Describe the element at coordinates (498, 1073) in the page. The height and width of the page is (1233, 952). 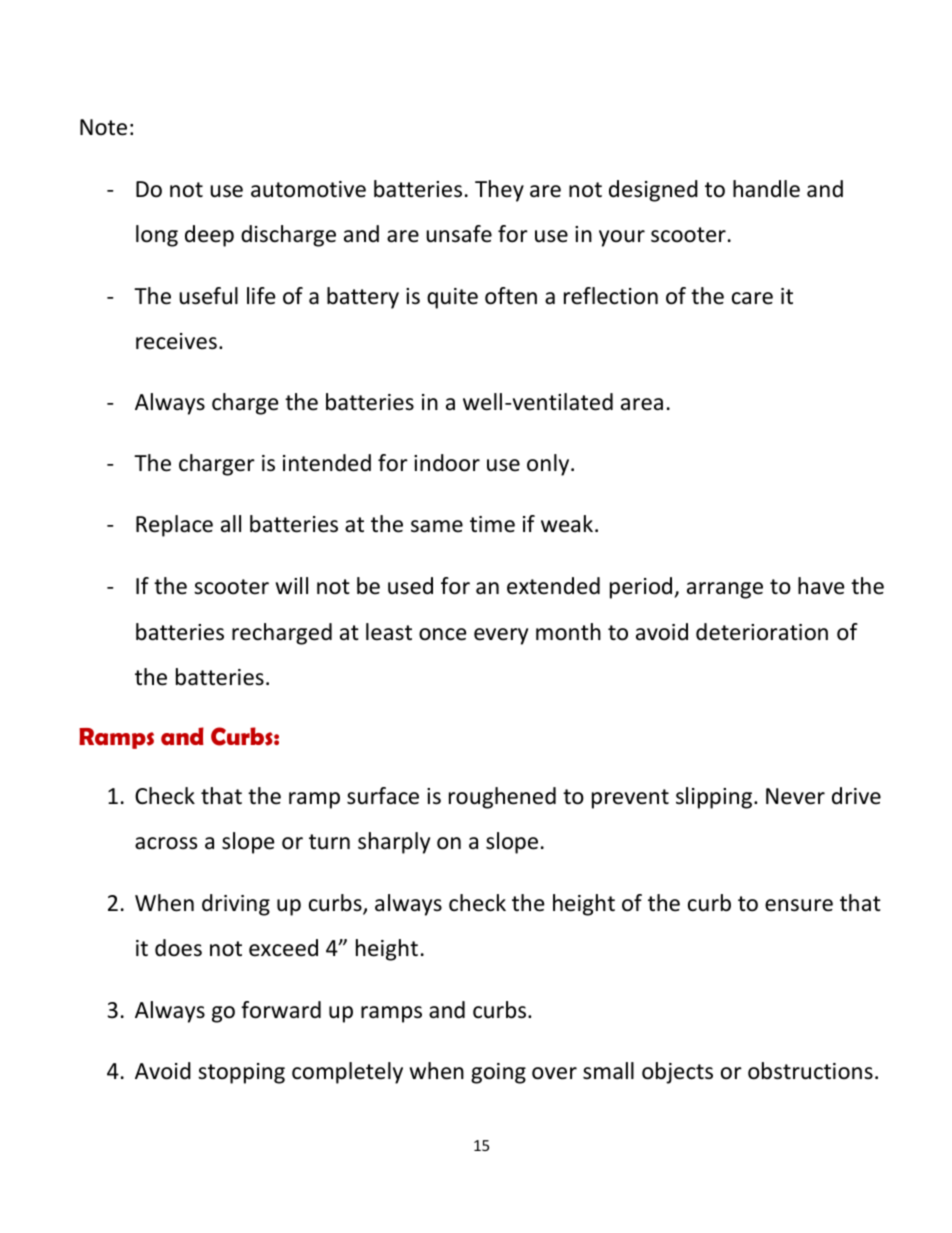
I see `going` at that location.
